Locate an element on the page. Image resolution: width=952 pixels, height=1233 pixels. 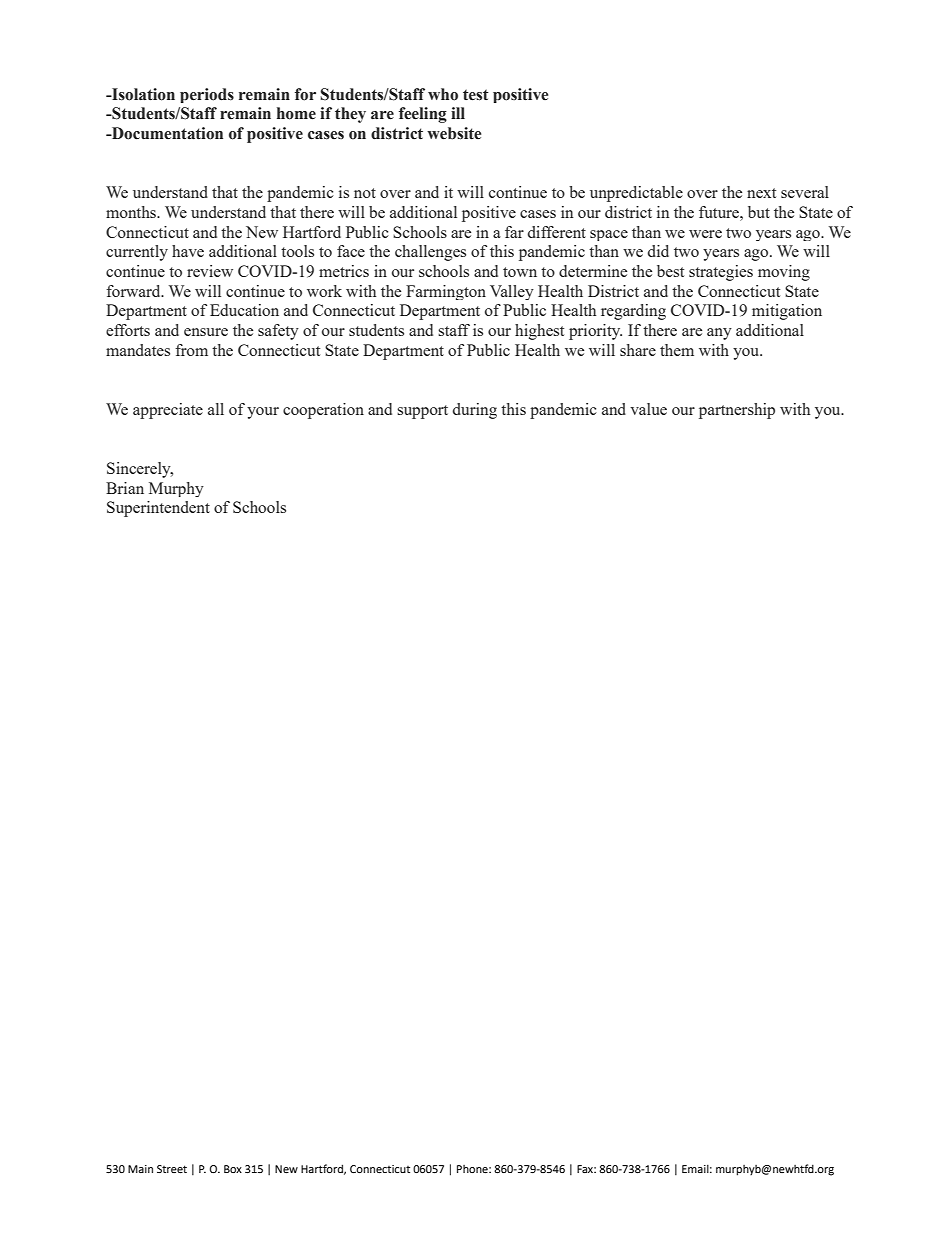
next is located at coordinates (761, 193).
